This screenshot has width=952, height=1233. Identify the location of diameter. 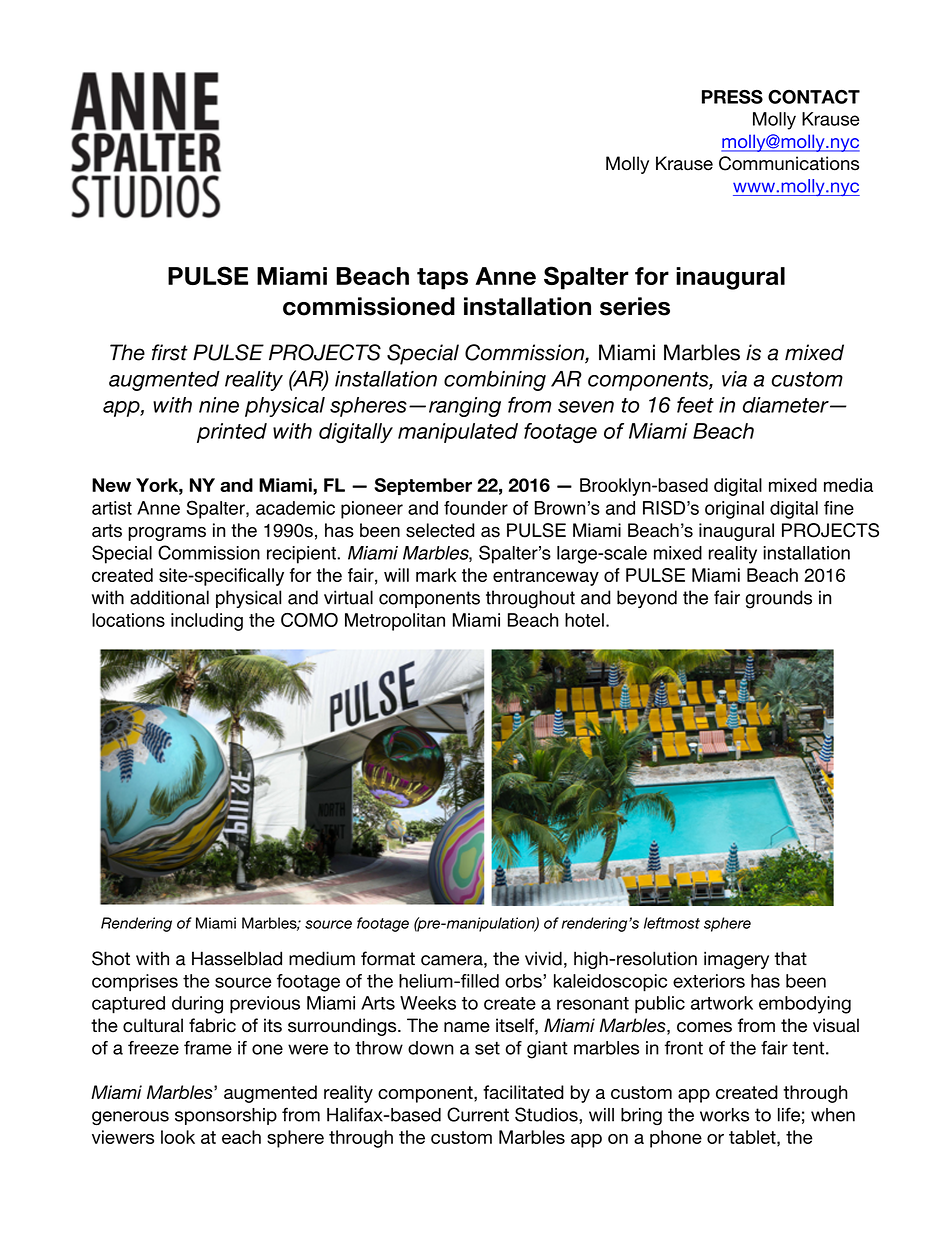
(787, 405).
